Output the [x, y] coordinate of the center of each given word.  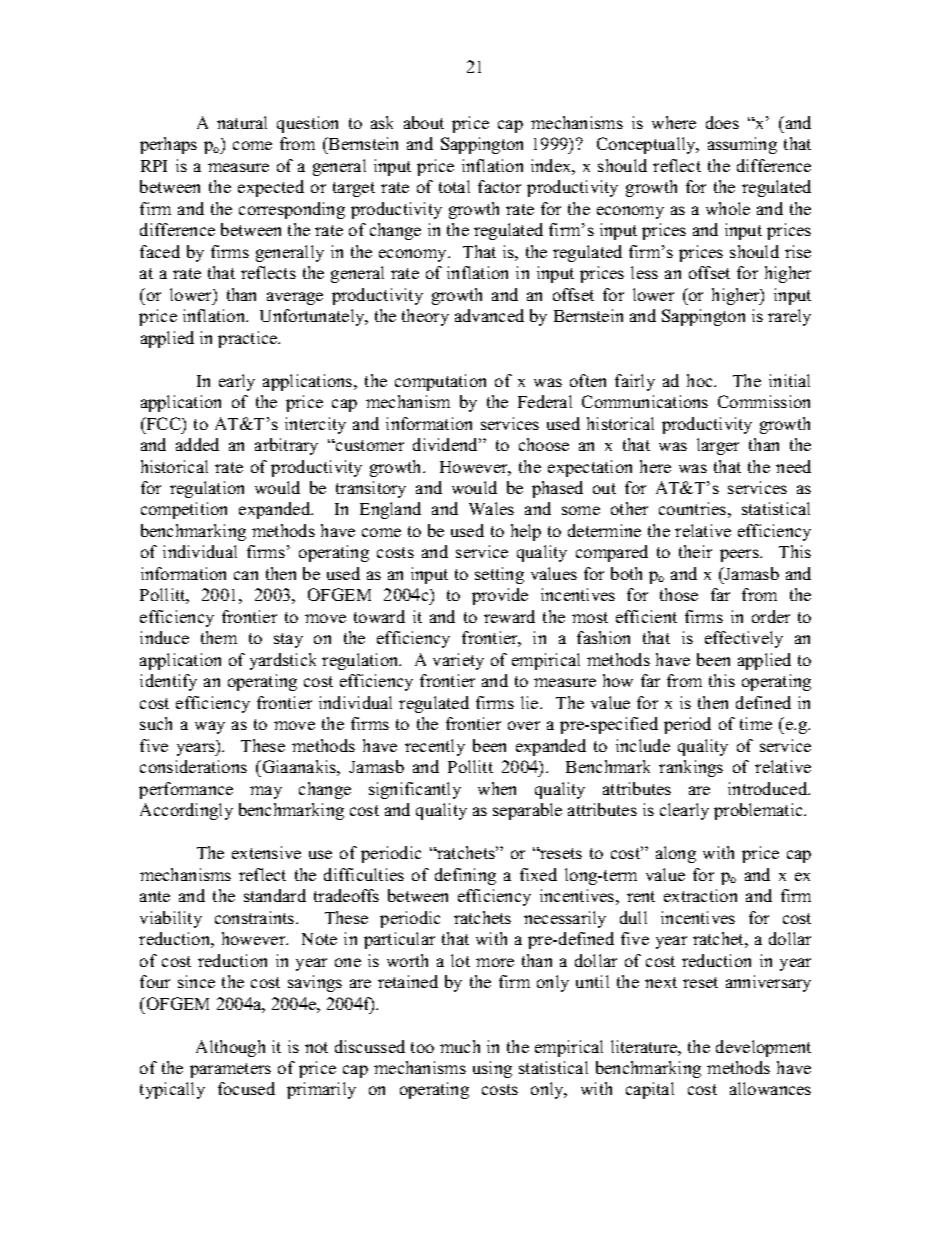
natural [242, 122]
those [679, 594]
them [219, 637]
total [454, 186]
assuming [742, 145]
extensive [266, 852]
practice [249, 339]
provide [500, 596]
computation [440, 382]
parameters [230, 1070]
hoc [701, 380]
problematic [759, 811]
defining [465, 876]
